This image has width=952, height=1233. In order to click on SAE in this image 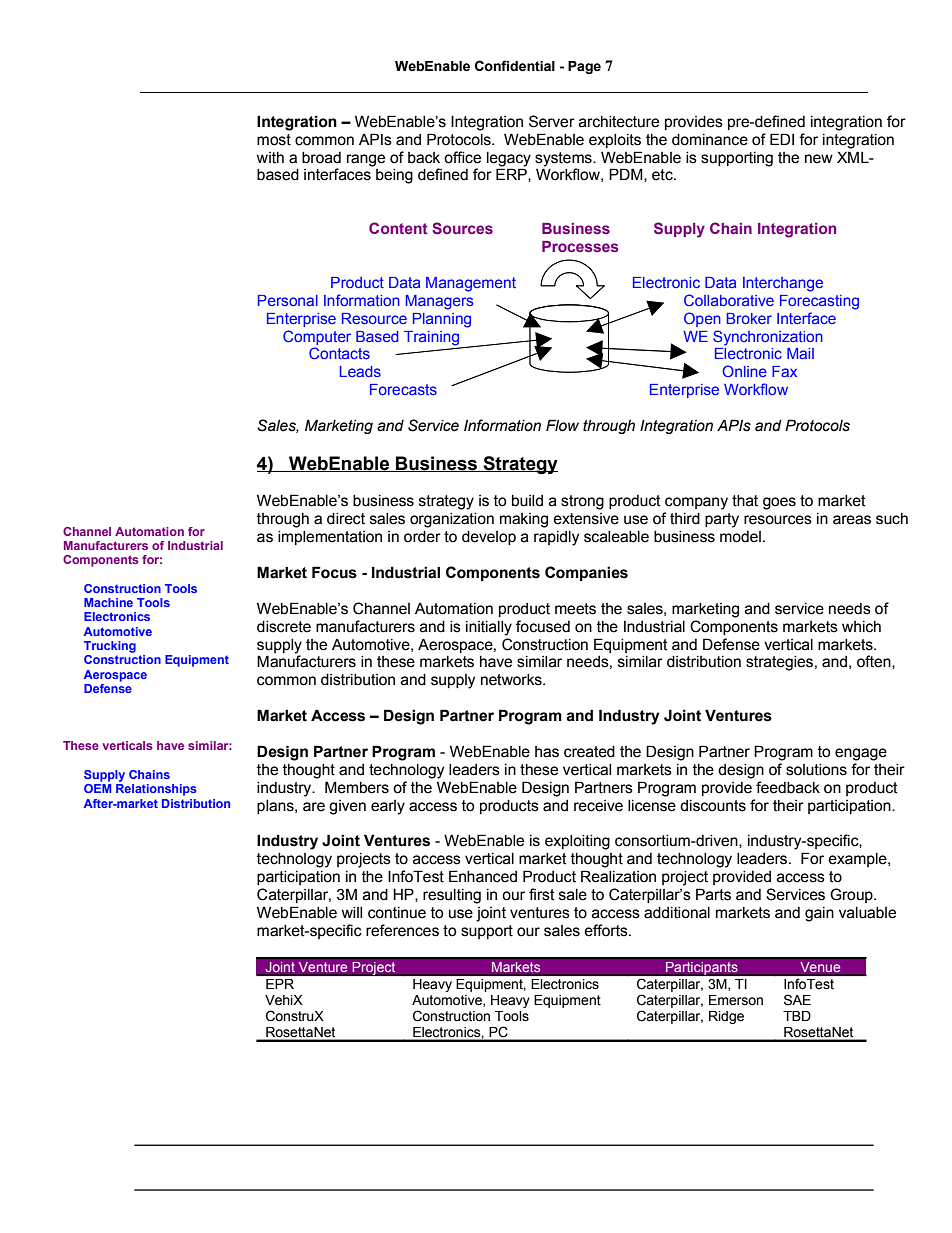, I will do `click(797, 1000)`.
